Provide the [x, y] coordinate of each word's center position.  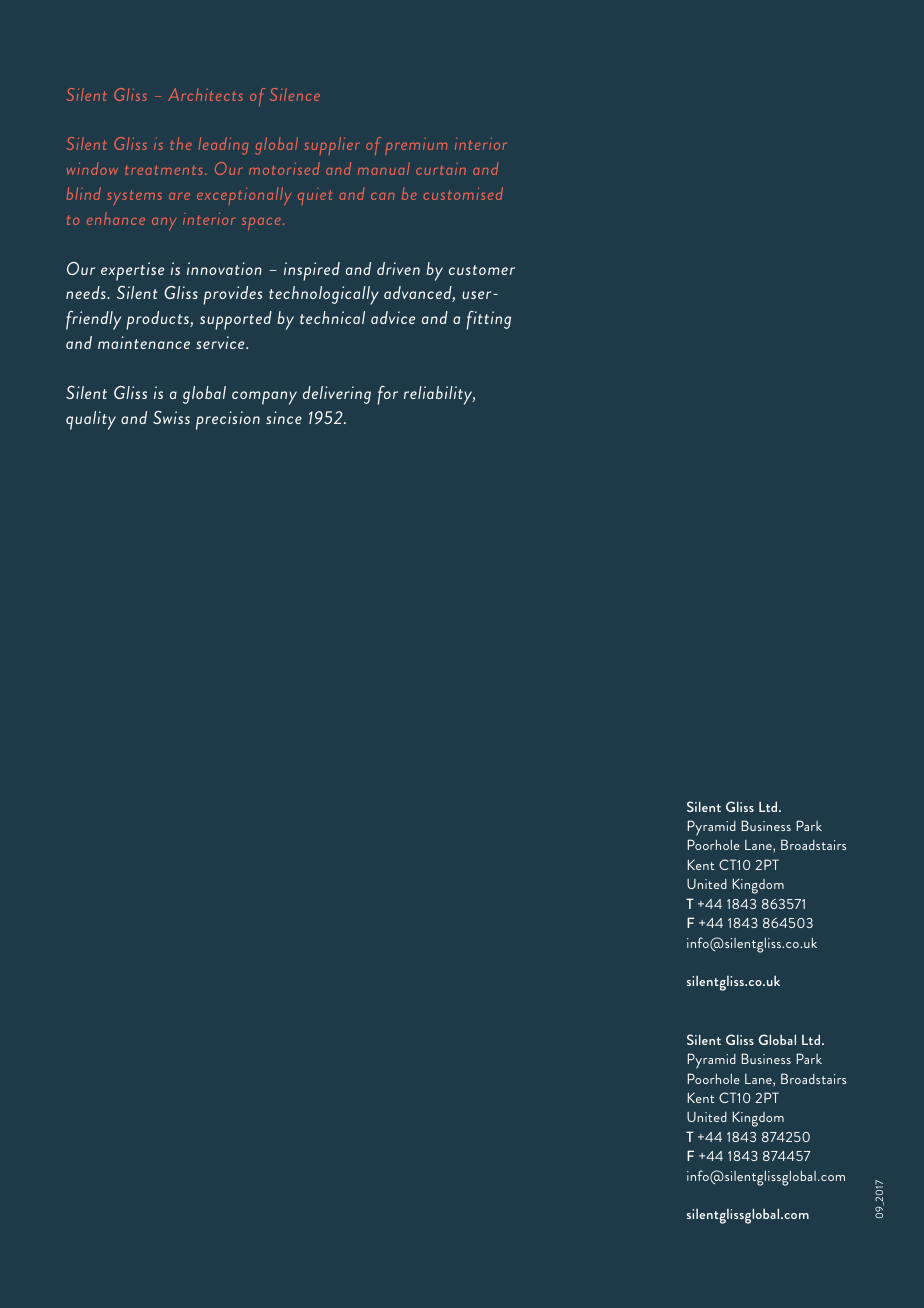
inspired [312, 271]
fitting [489, 320]
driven [398, 268]
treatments [164, 170]
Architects [205, 94]
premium [416, 146]
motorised [284, 168]
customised [463, 193]
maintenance [144, 342]
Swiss [171, 417]
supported [236, 320]
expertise [132, 271]
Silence [295, 94]
